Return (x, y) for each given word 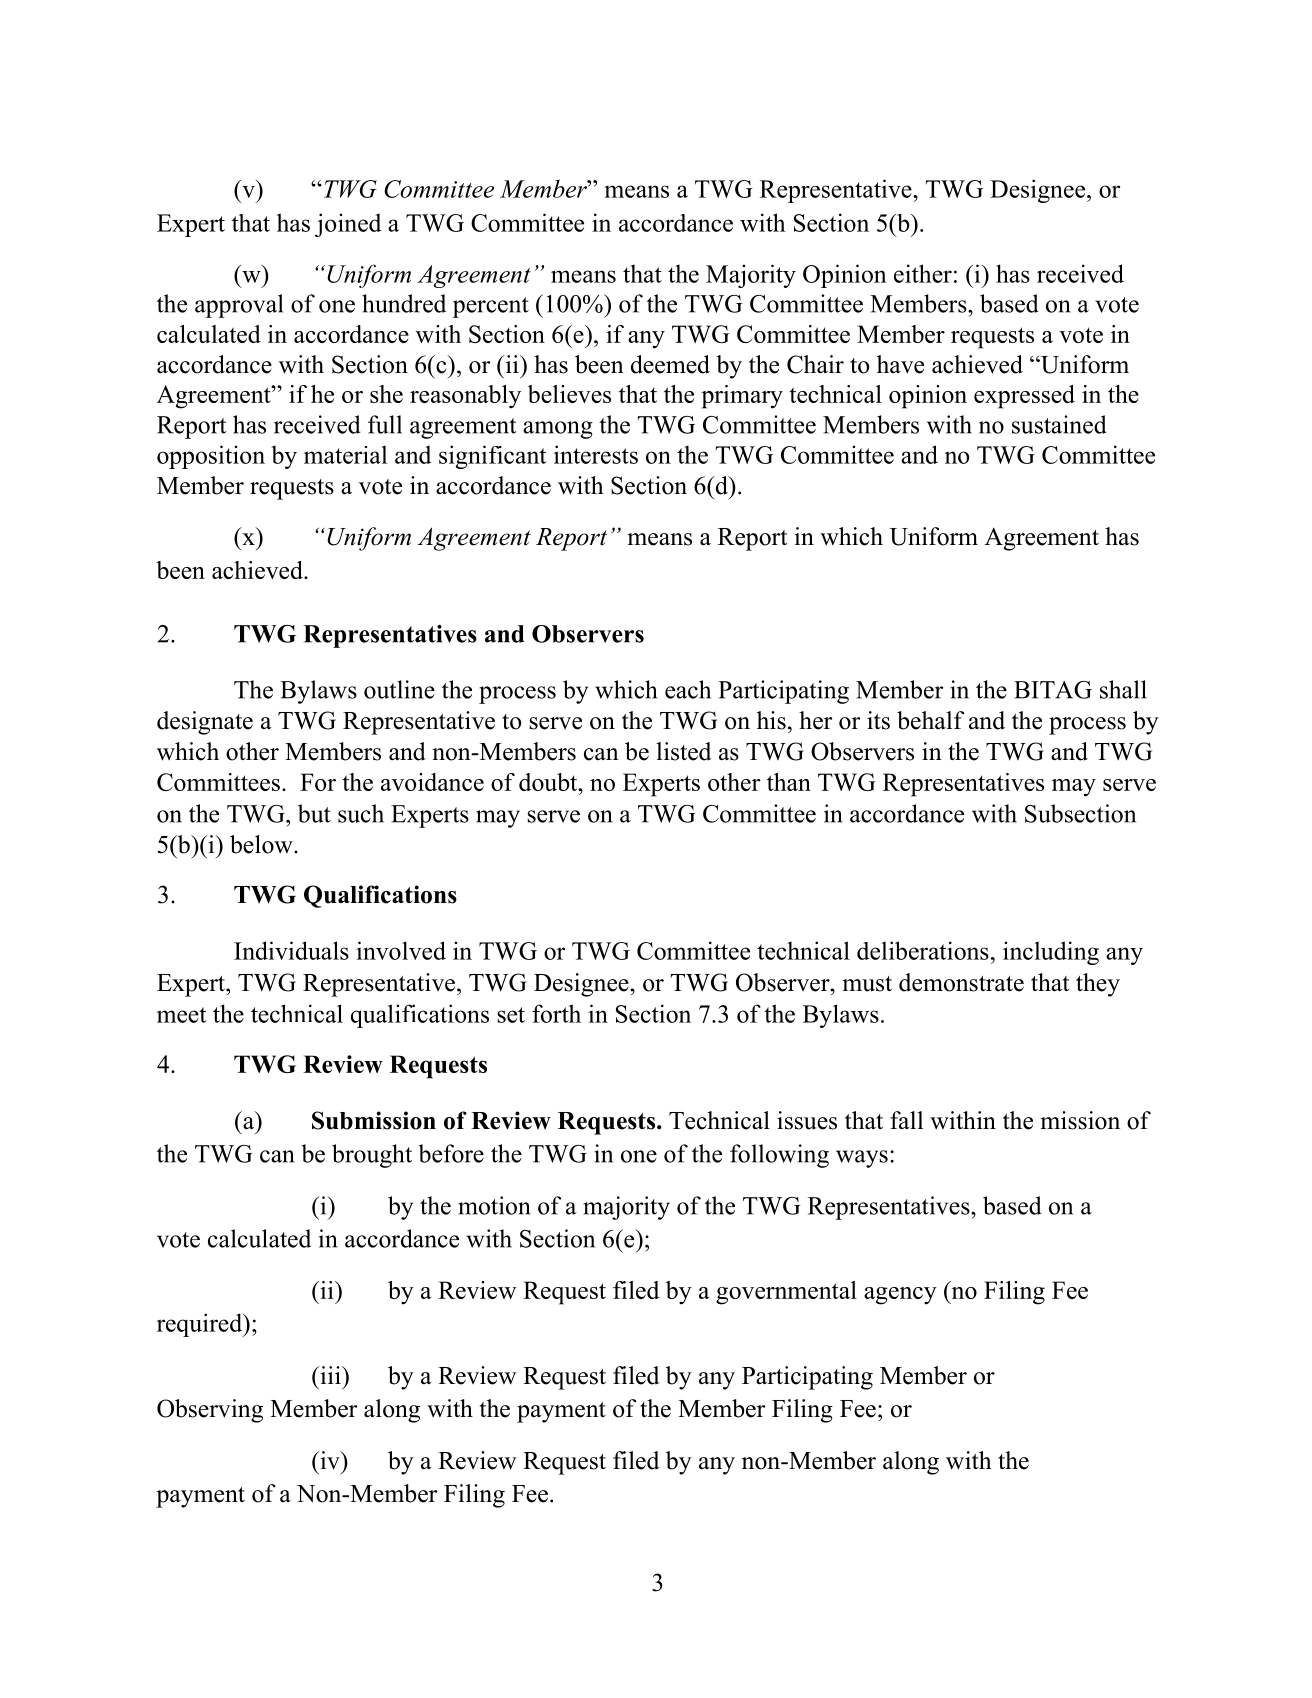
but (314, 813)
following (779, 1156)
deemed (670, 364)
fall (906, 1120)
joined (348, 225)
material (345, 454)
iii (330, 1375)
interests (596, 454)
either (923, 273)
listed (683, 751)
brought (372, 1156)
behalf (930, 720)
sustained (1059, 424)
